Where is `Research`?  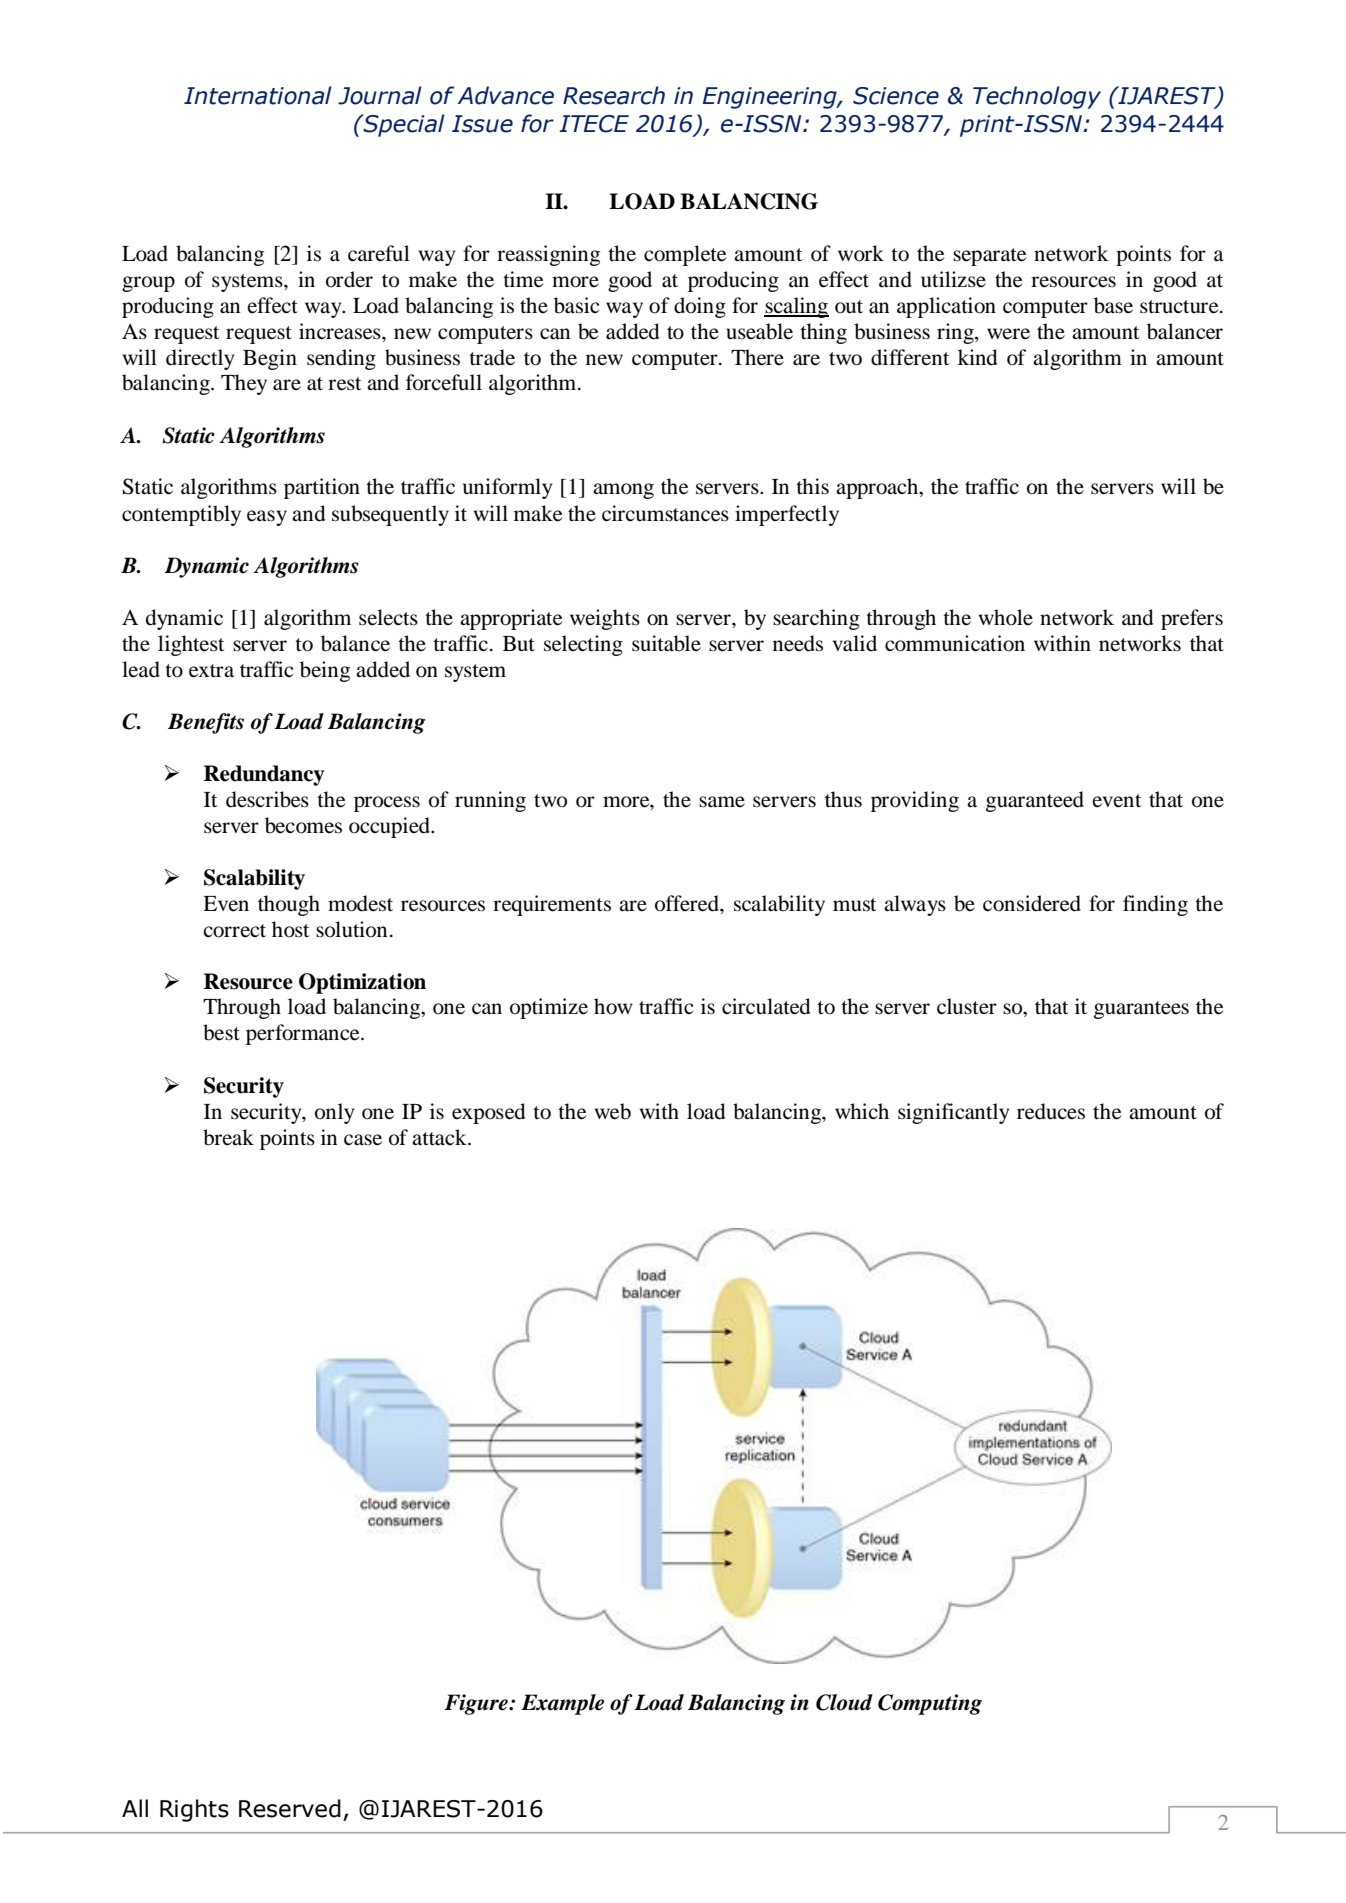
Research is located at coordinates (614, 95).
